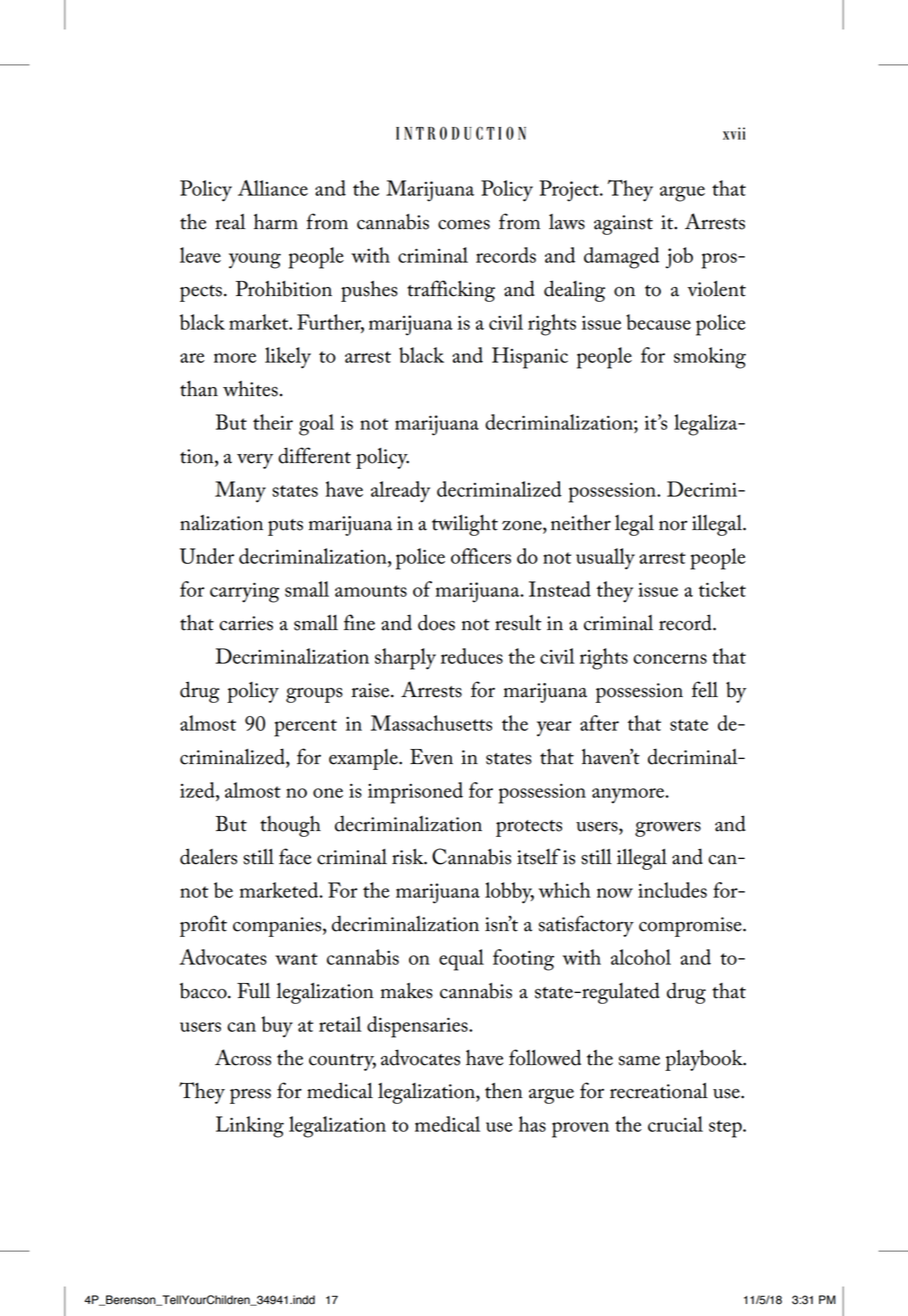  I want to click on xvii, so click(734, 133).
